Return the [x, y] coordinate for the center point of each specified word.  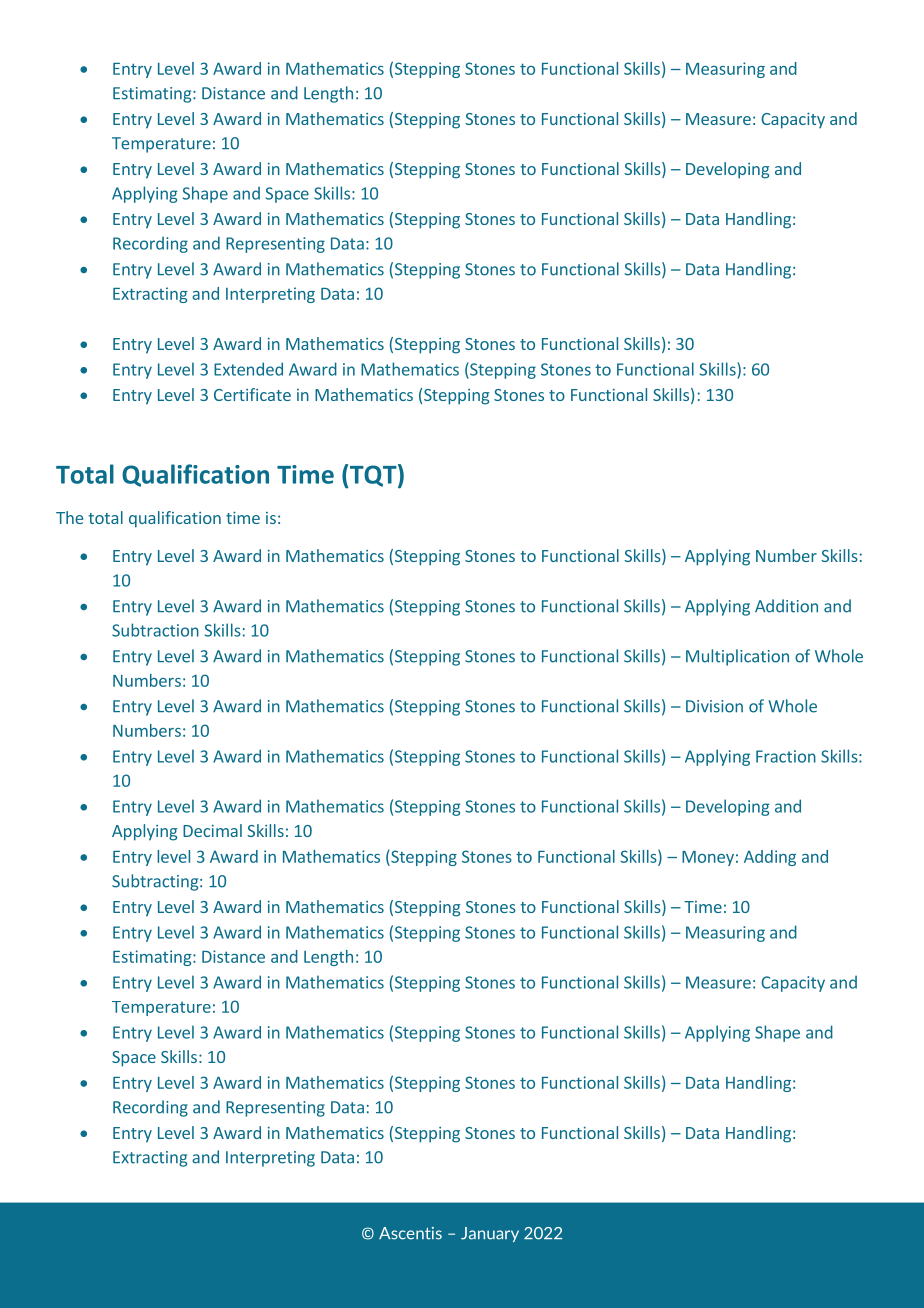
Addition [786, 606]
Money [708, 858]
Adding [770, 858]
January [490, 1234]
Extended [248, 369]
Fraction [786, 756]
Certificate [252, 394]
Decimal [212, 830]
